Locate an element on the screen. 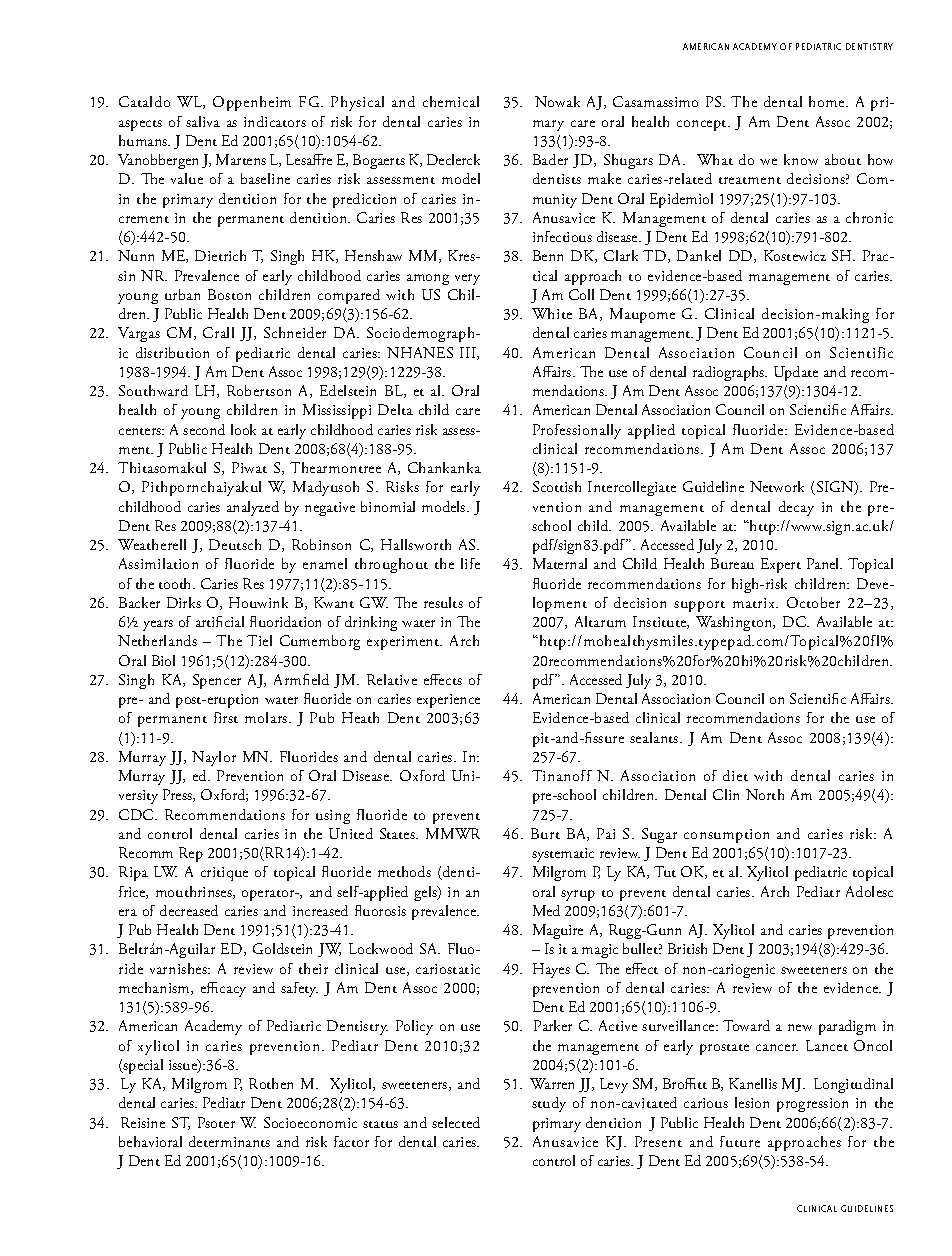 The image size is (952, 1256). saliva is located at coordinates (203, 121).
